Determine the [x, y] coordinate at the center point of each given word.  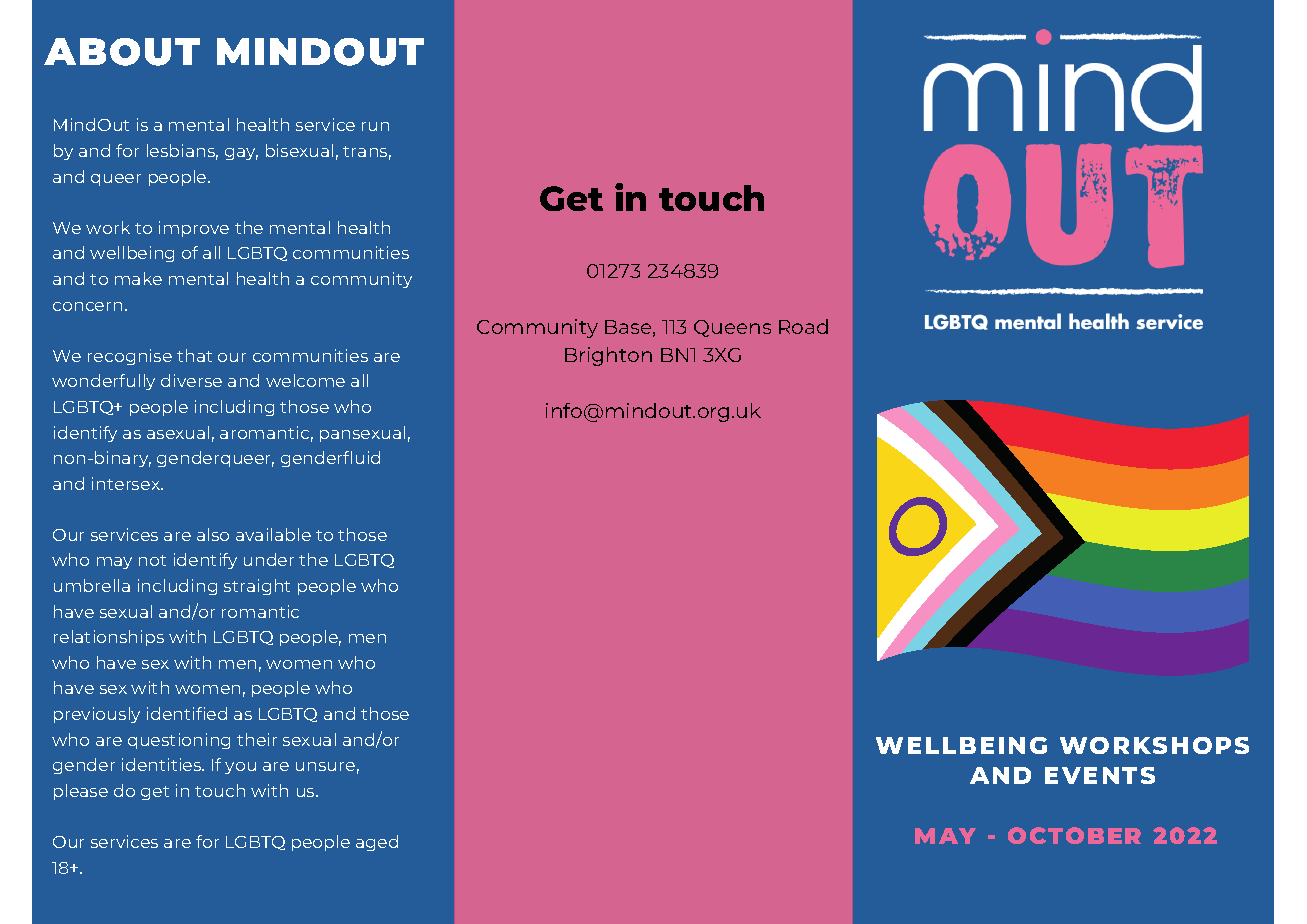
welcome [305, 380]
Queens [732, 328]
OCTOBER [1074, 835]
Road [803, 326]
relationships [109, 638]
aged [377, 843]
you [240, 768]
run [375, 126]
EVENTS [1100, 775]
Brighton [608, 356]
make [138, 278]
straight [257, 587]
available [273, 534]
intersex [127, 483]
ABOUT [122, 52]
